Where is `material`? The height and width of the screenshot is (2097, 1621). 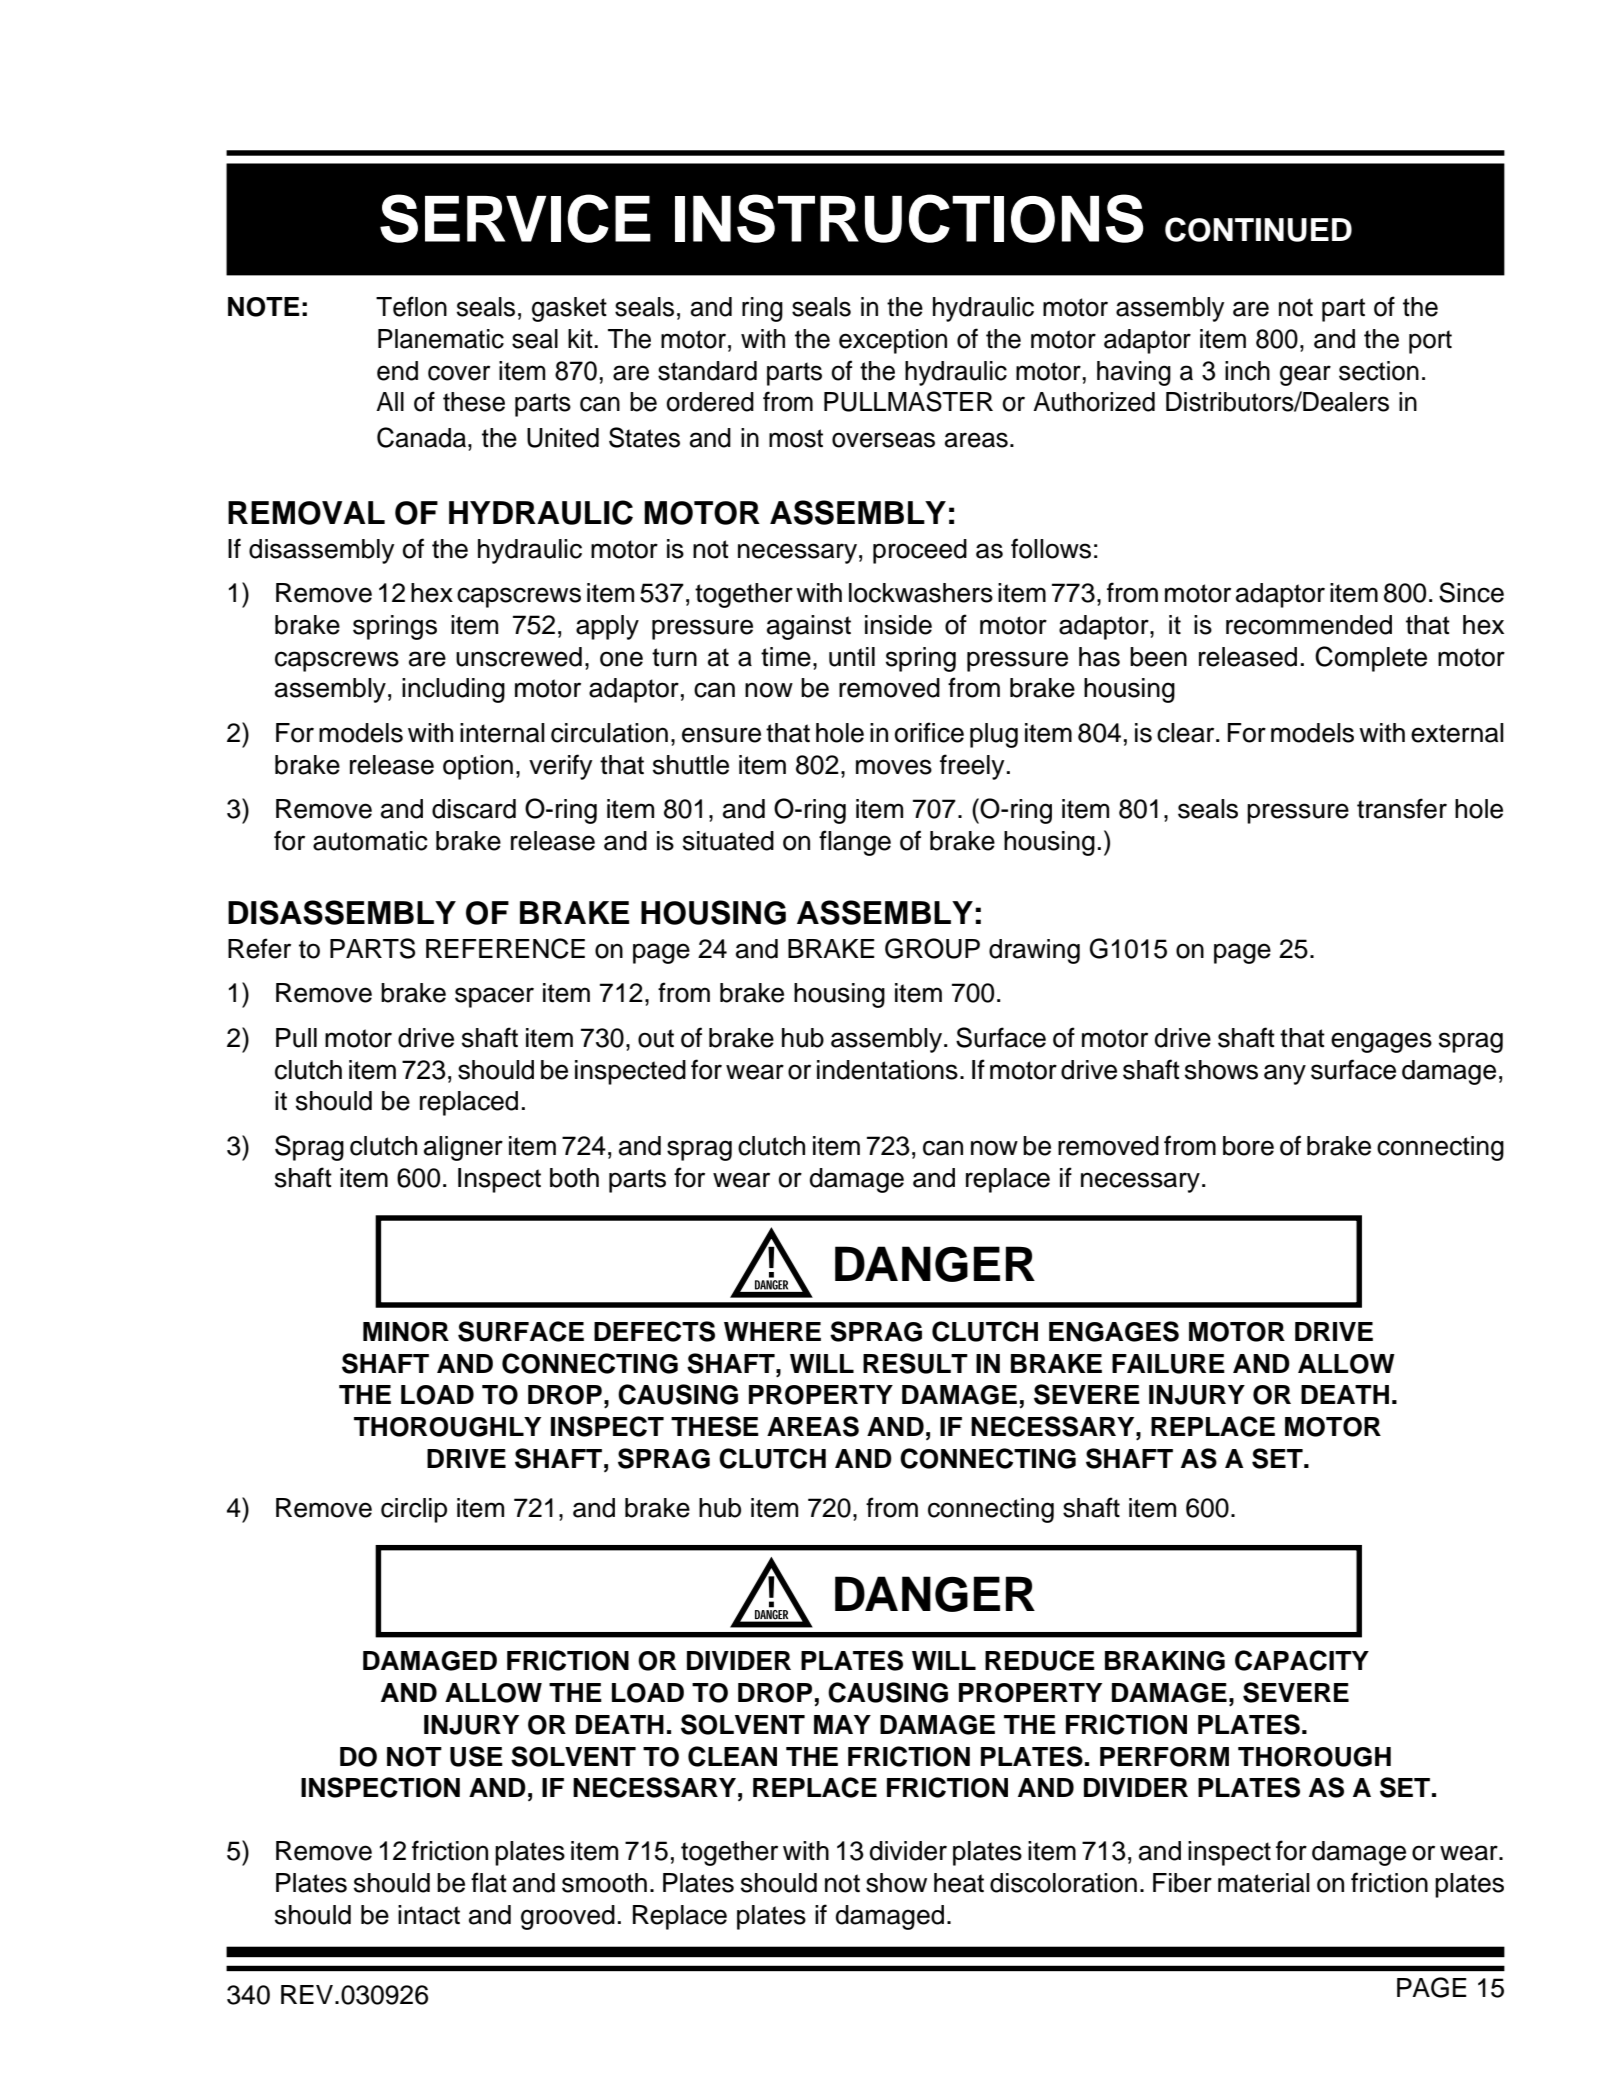
material is located at coordinates (1264, 1883).
